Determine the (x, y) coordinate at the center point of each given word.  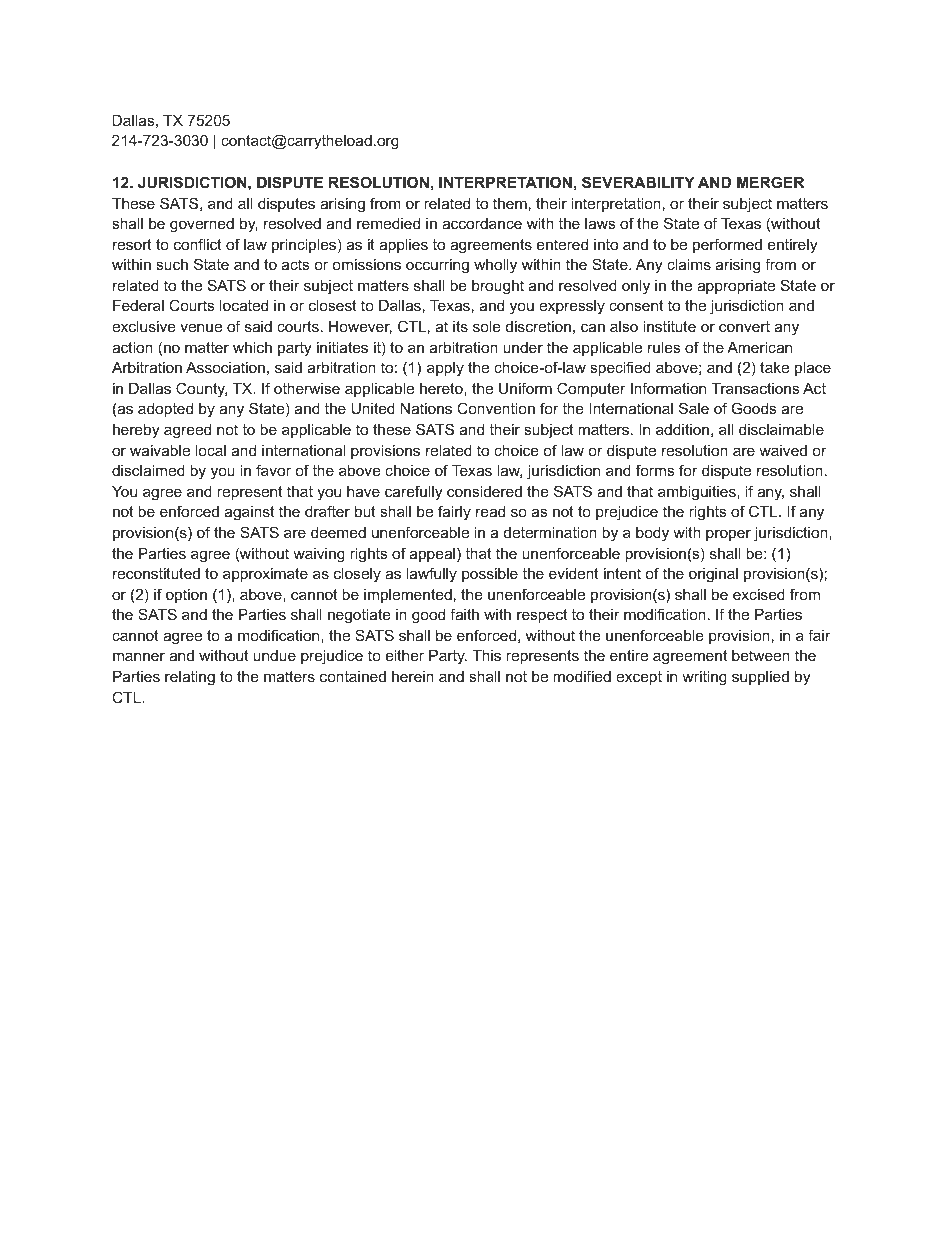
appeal (432, 555)
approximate (265, 575)
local (211, 450)
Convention (496, 408)
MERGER (770, 182)
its (460, 326)
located (244, 305)
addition (682, 429)
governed (202, 225)
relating (190, 678)
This (486, 655)
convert (744, 326)
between (761, 655)
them (510, 203)
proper (728, 535)
